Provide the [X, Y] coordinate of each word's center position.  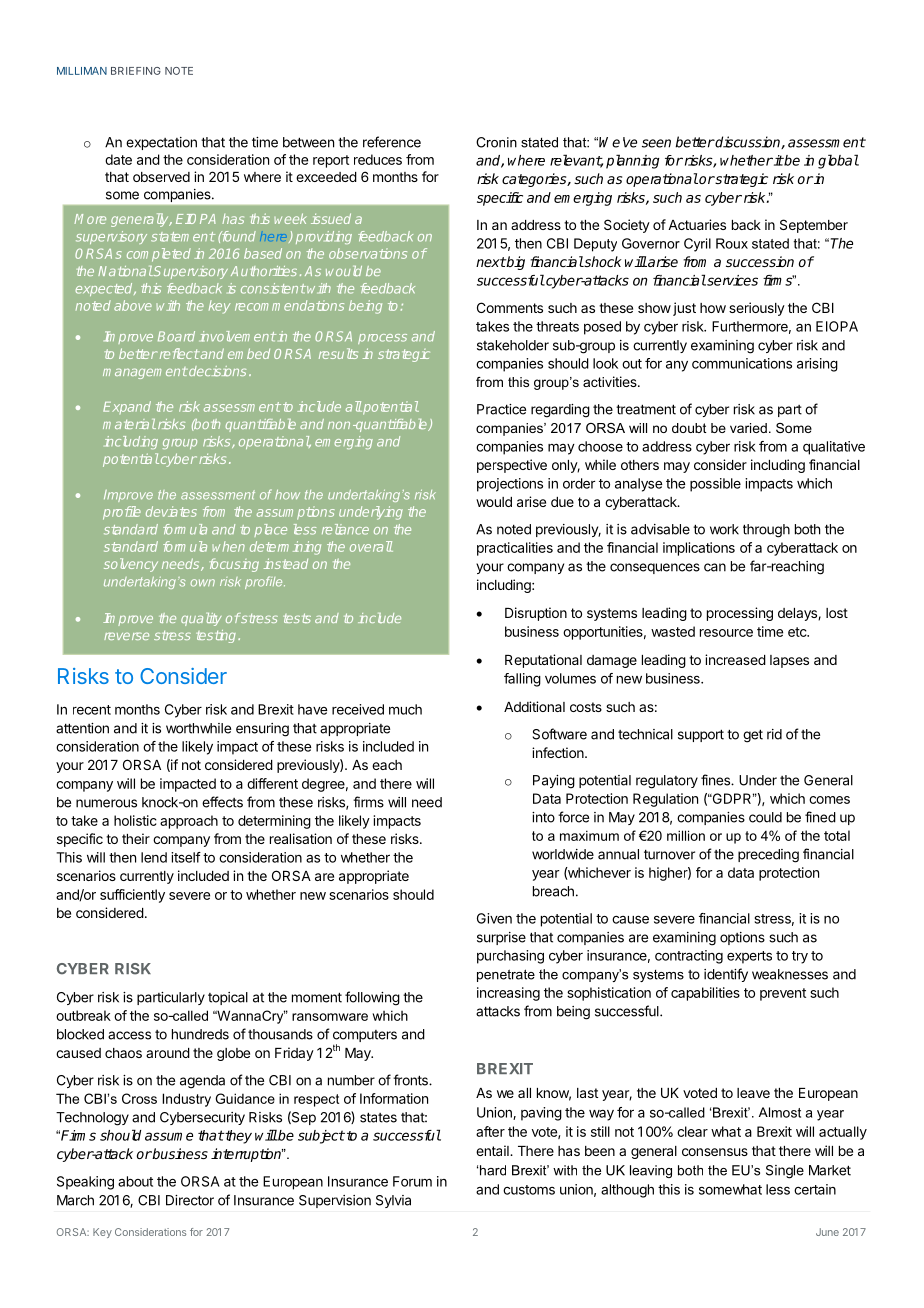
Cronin [496, 142]
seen [656, 143]
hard [493, 1170]
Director [190, 1200]
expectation [161, 143]
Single [785, 1172]
